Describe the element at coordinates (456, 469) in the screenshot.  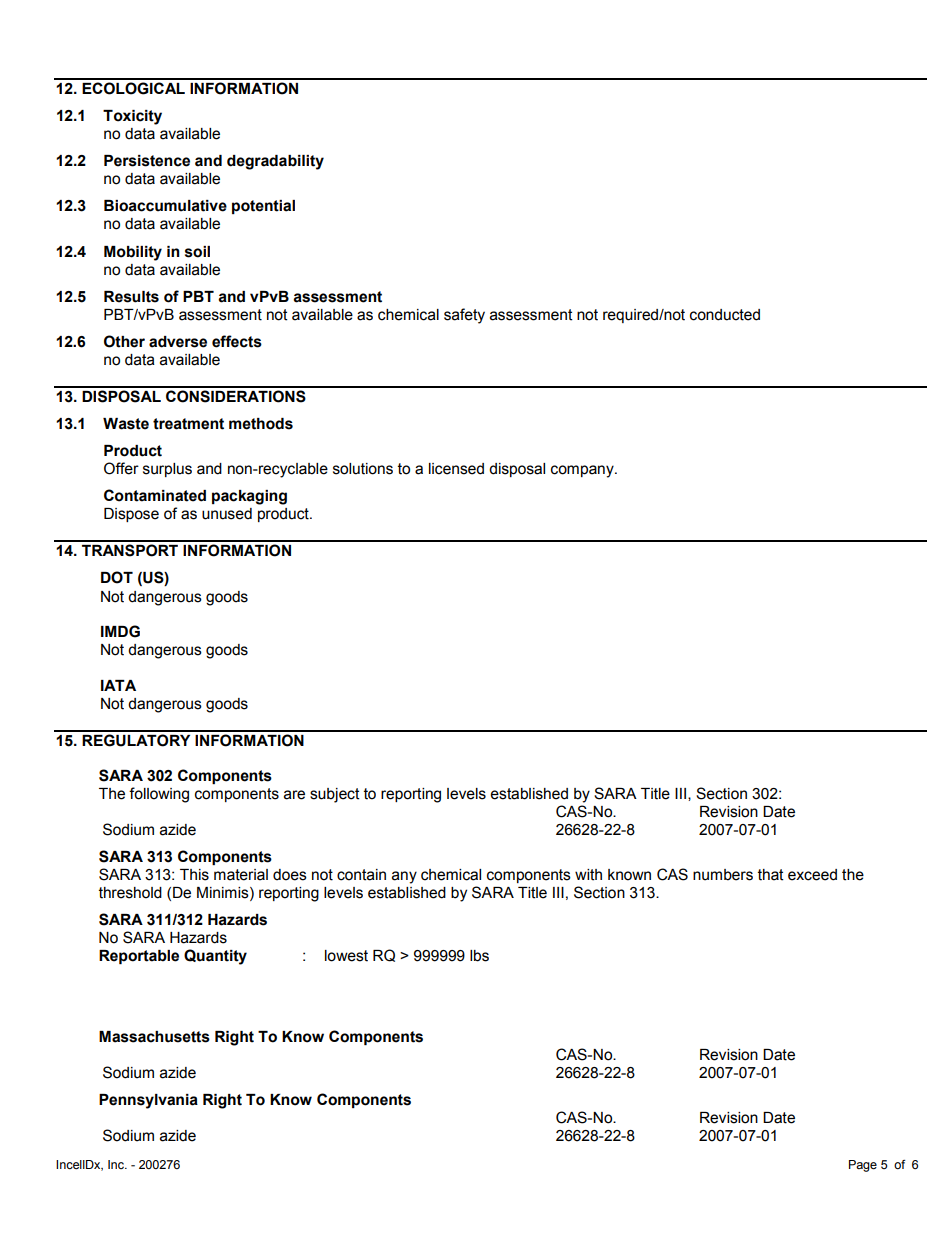
I see `licensed` at that location.
